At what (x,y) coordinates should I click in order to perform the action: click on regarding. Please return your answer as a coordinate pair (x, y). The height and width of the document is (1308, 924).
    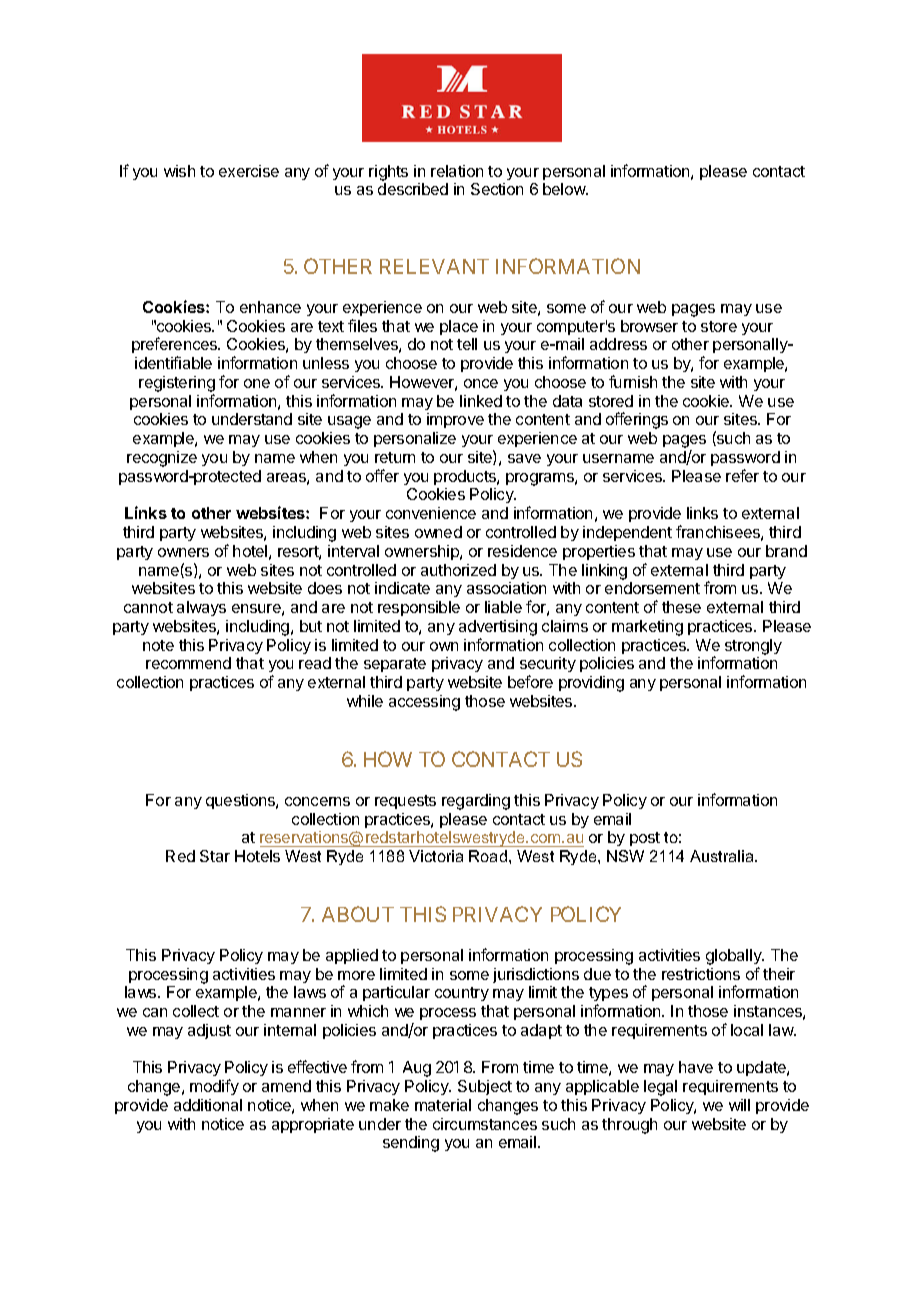
    Looking at the image, I should click on (476, 802).
